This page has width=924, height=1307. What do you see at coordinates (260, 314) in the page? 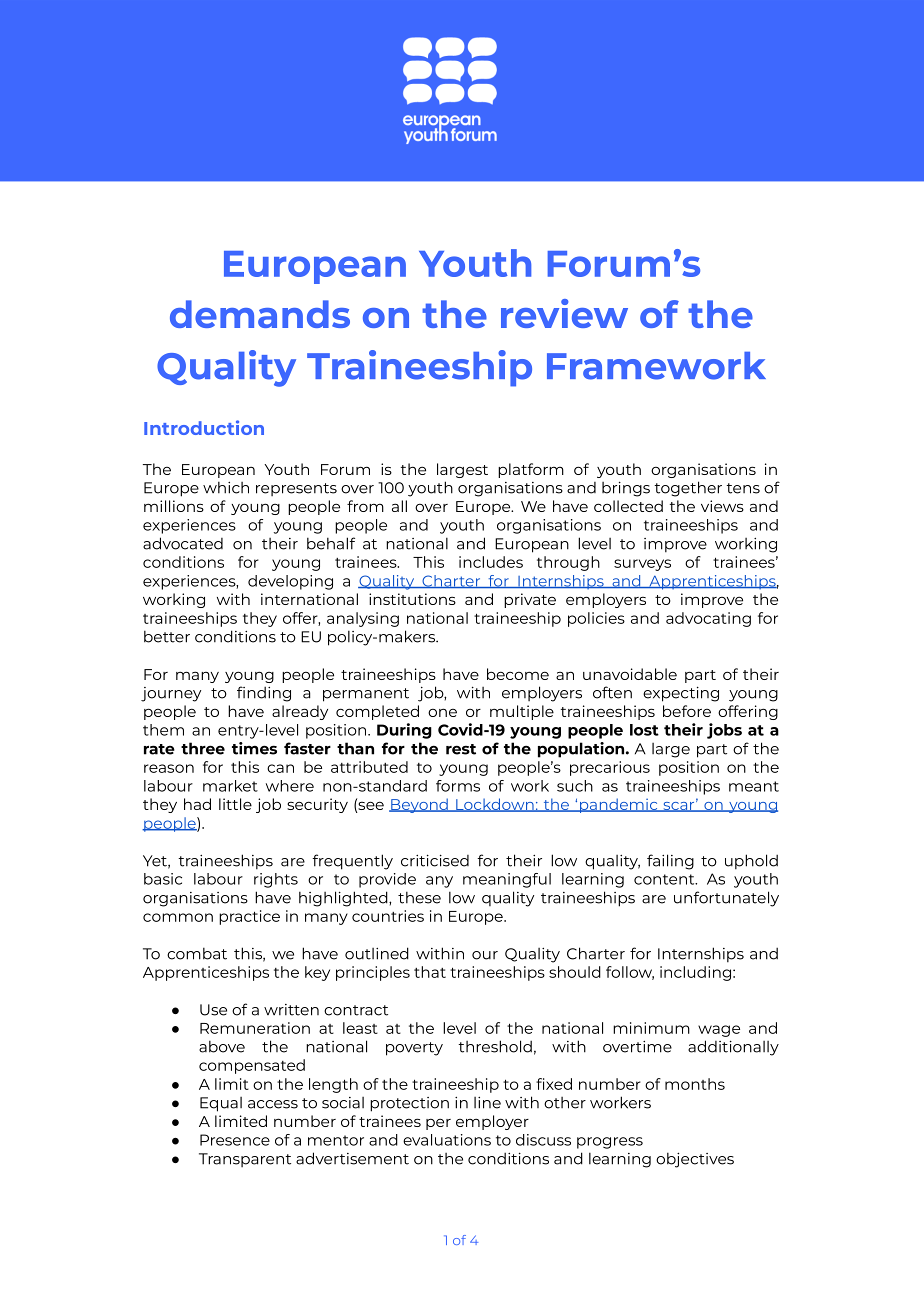
I see `demands` at bounding box center [260, 314].
